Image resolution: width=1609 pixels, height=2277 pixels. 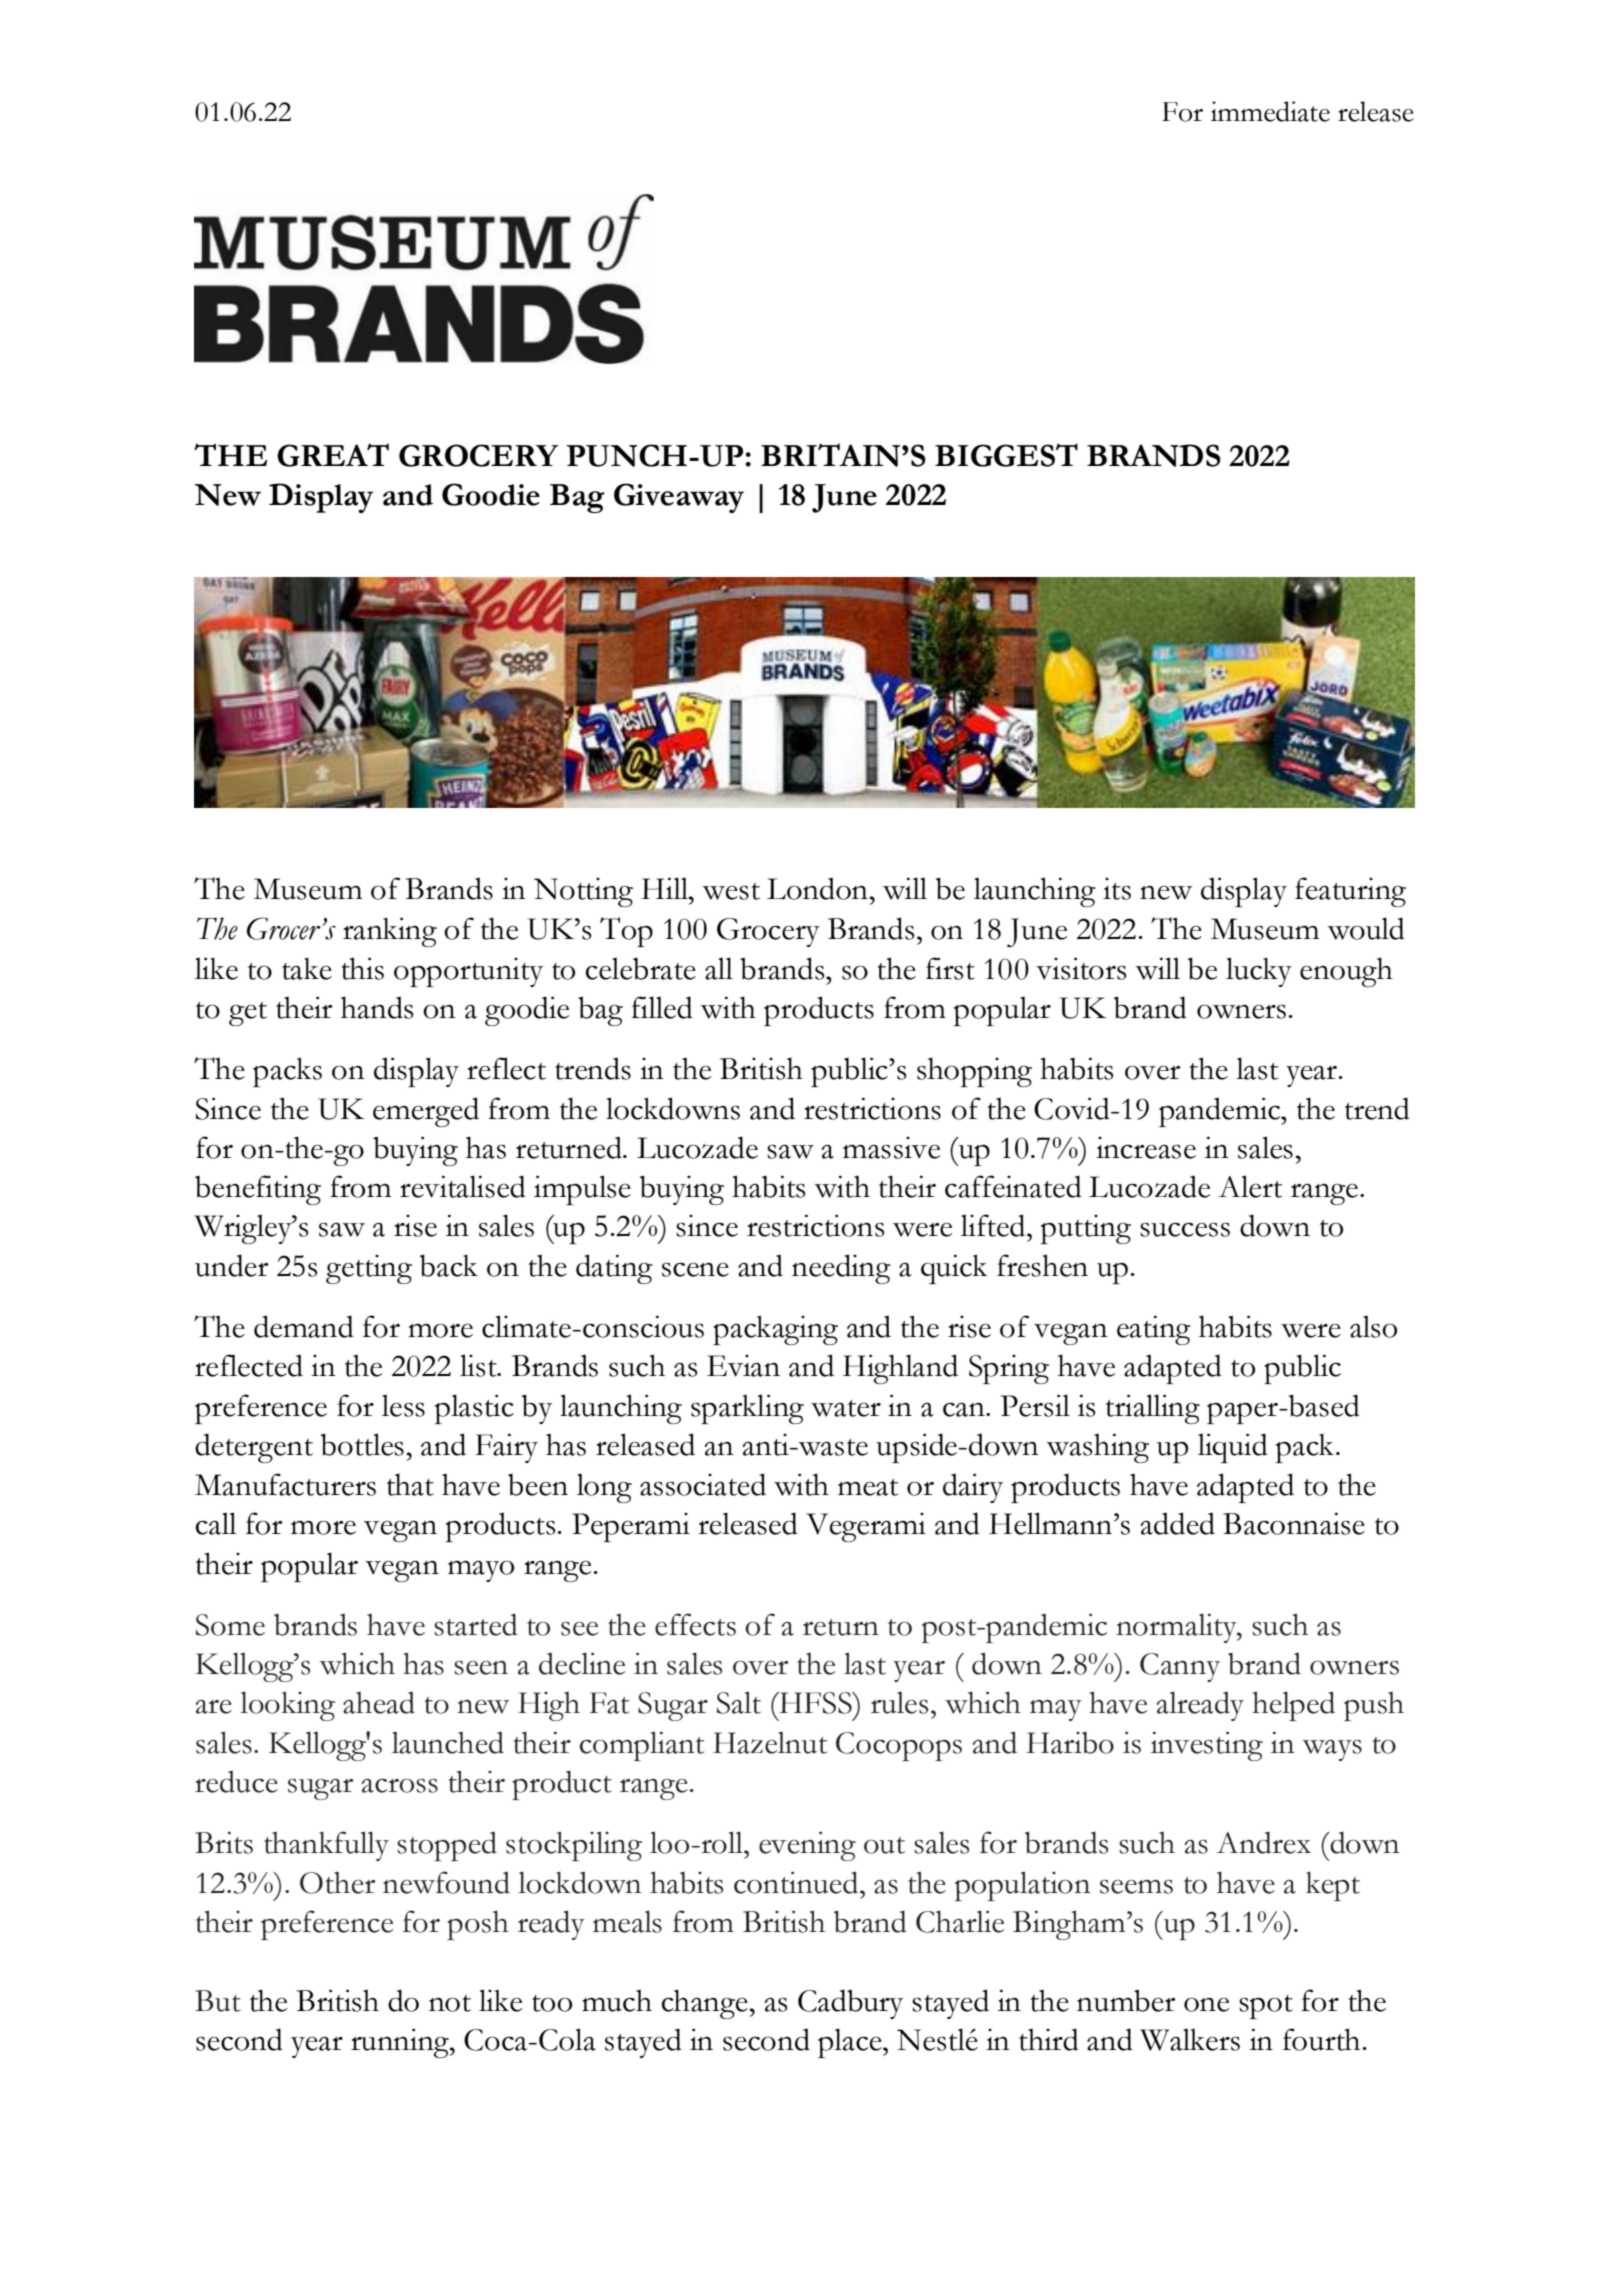 I want to click on immediate, so click(x=1270, y=111).
